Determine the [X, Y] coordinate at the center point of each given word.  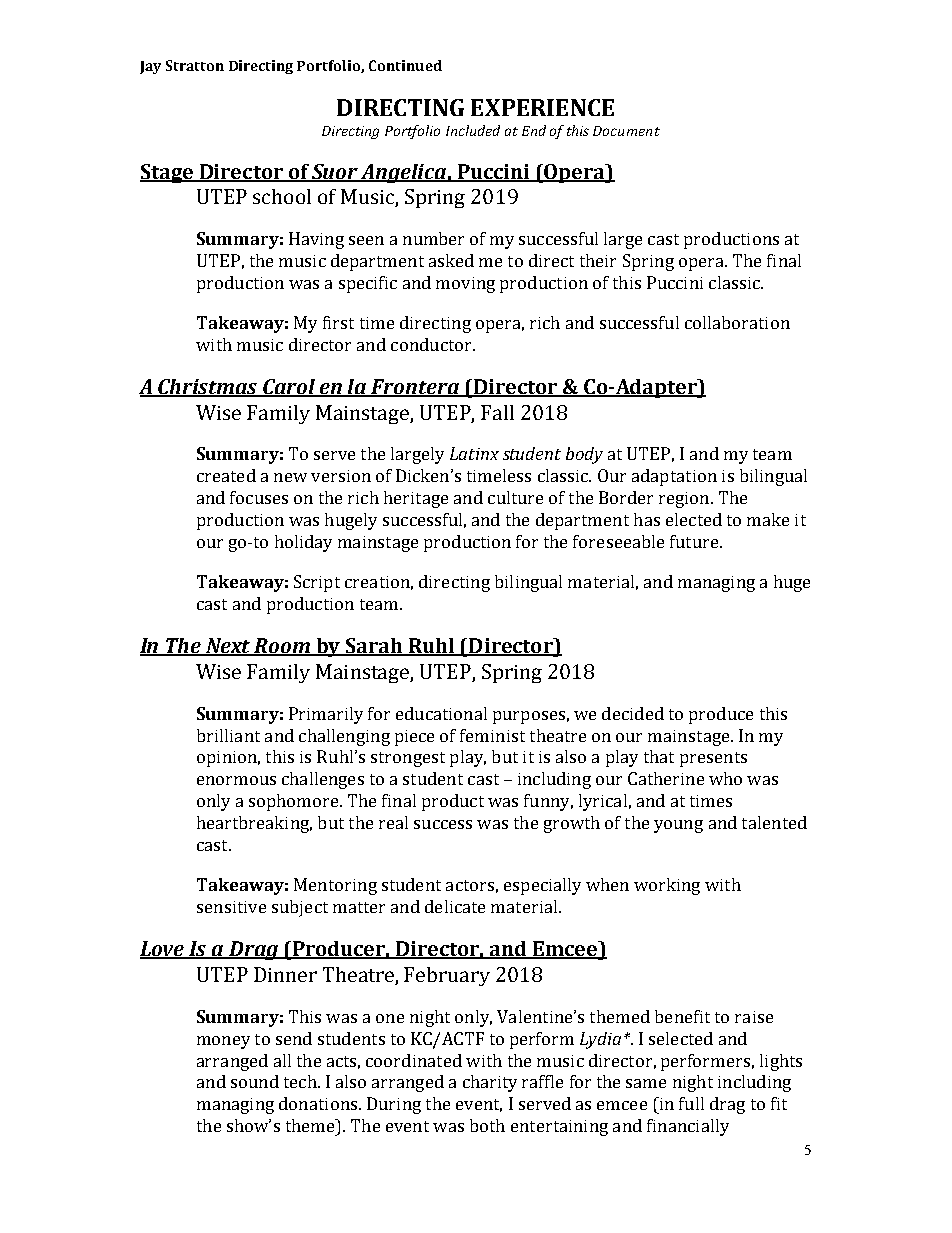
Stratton [195, 65]
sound [255, 1081]
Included [473, 130]
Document [626, 131]
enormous [236, 780]
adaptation [674, 477]
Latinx [474, 453]
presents [713, 759]
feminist [492, 735]
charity [490, 1083]
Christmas [208, 388]
